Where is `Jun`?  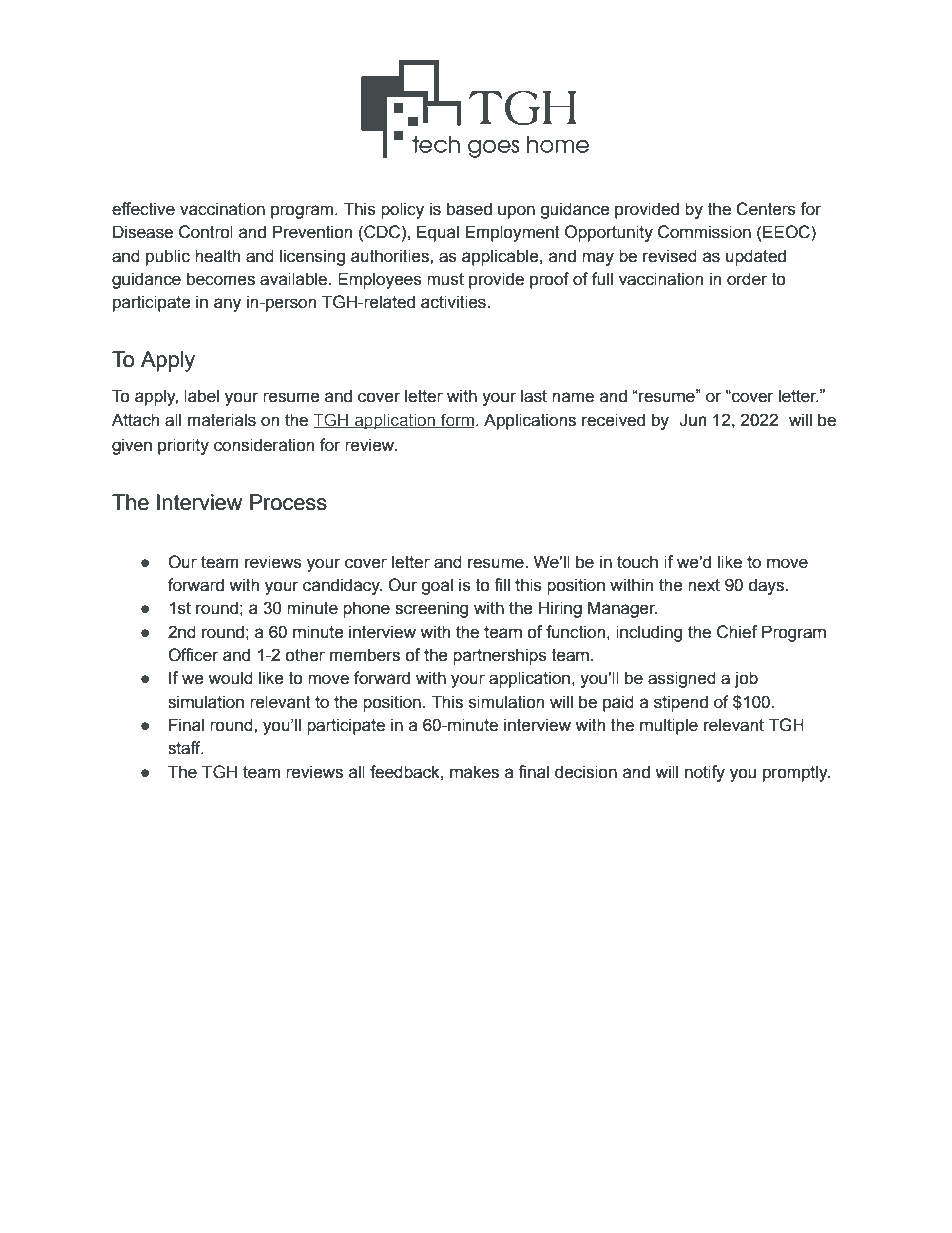 Jun is located at coordinates (692, 420).
